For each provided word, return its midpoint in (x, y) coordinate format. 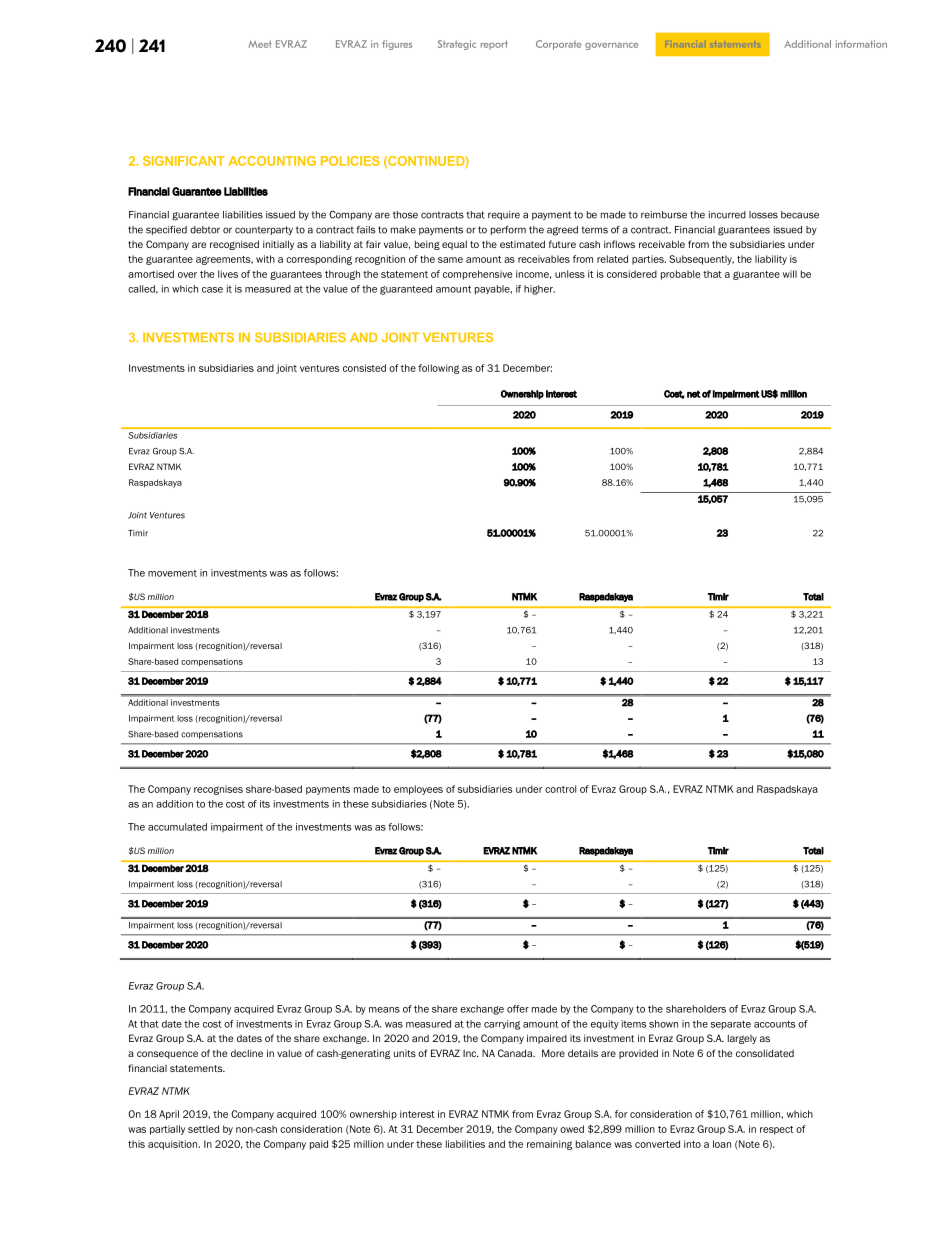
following (438, 369)
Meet (260, 44)
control (560, 789)
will (790, 274)
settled (203, 1129)
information (861, 44)
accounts (774, 1024)
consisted (364, 368)
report (494, 45)
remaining (549, 1145)
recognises (218, 790)
